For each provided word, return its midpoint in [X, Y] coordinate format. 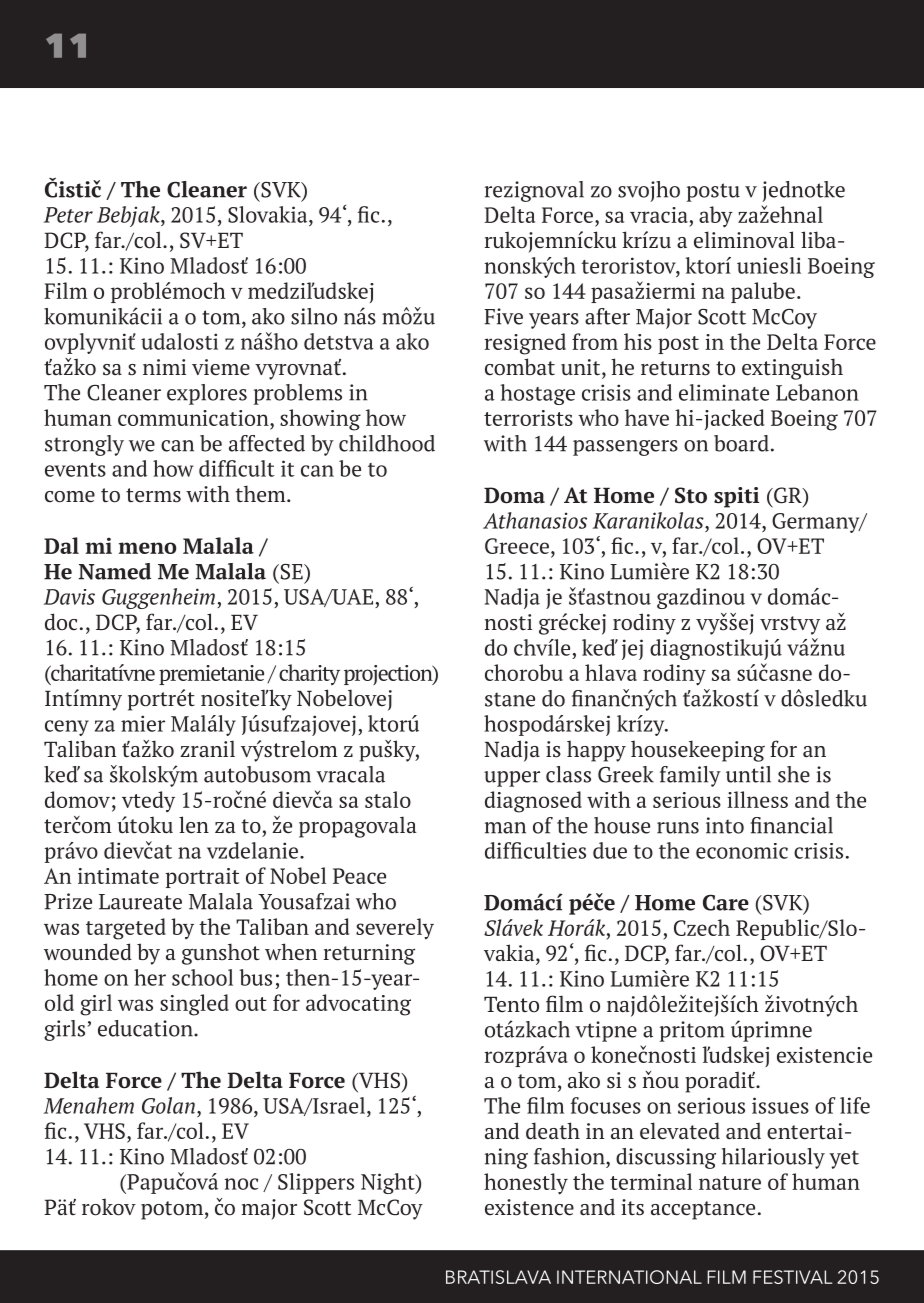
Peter [68, 215]
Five [503, 316]
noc [241, 1184]
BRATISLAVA [498, 1277]
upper [512, 779]
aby [716, 217]
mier [143, 723]
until [748, 774]
